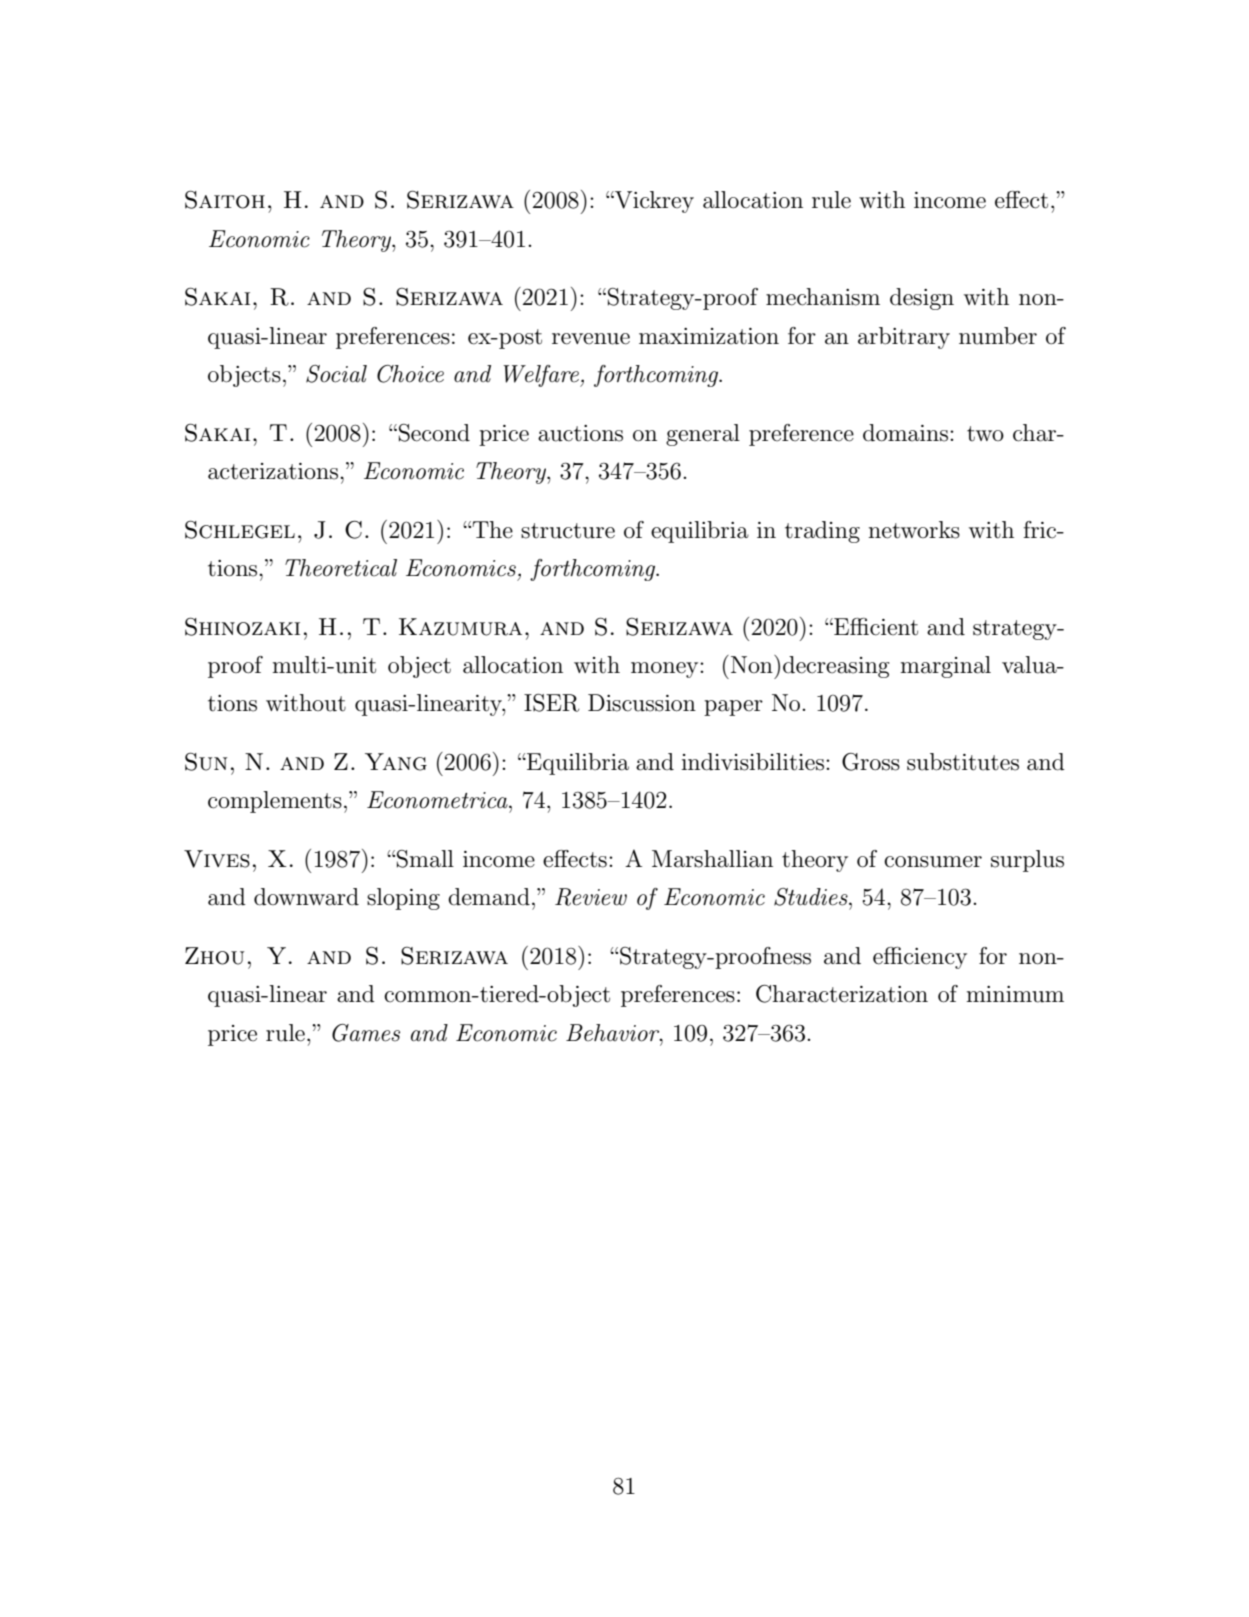  What do you see at coordinates (275, 802) in the document?
I see `complements` at bounding box center [275, 802].
